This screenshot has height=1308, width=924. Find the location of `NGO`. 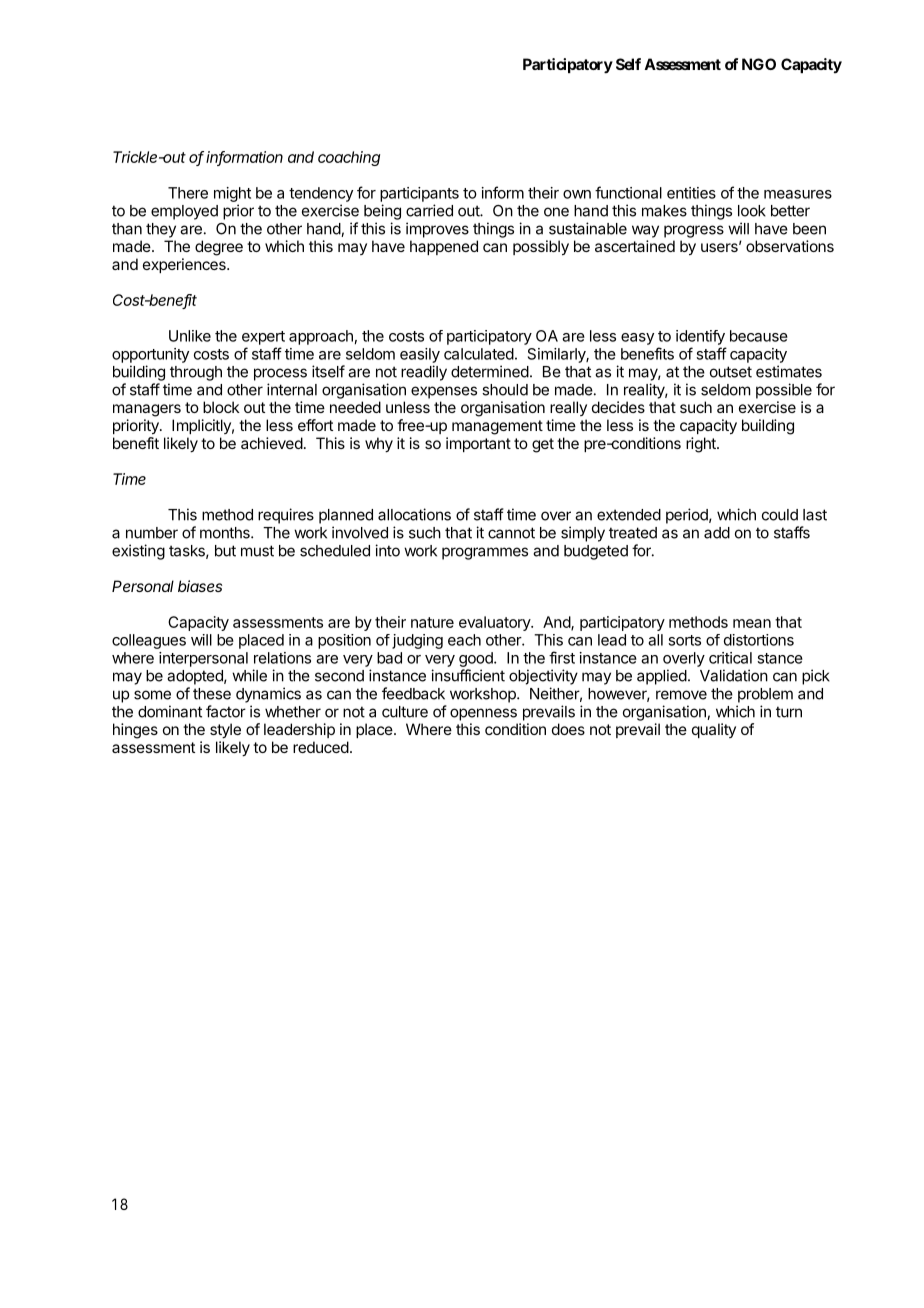

NGO is located at coordinates (759, 64).
